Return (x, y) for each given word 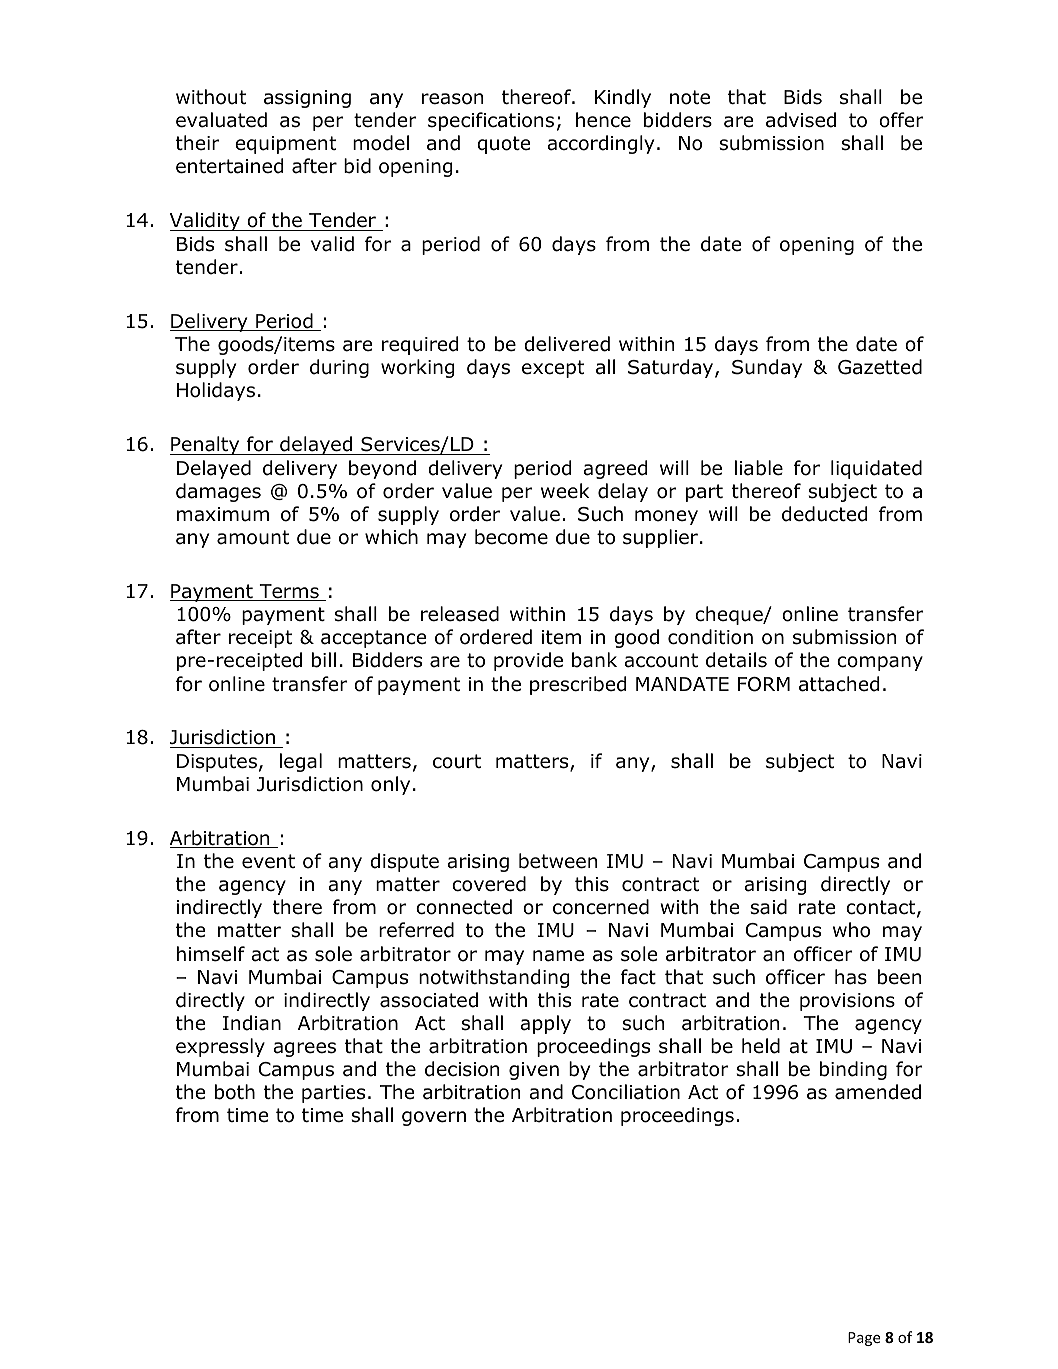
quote (503, 145)
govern (434, 1118)
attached (839, 684)
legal (301, 762)
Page (864, 1339)
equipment (285, 145)
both (235, 1092)
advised (801, 120)
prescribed (578, 685)
